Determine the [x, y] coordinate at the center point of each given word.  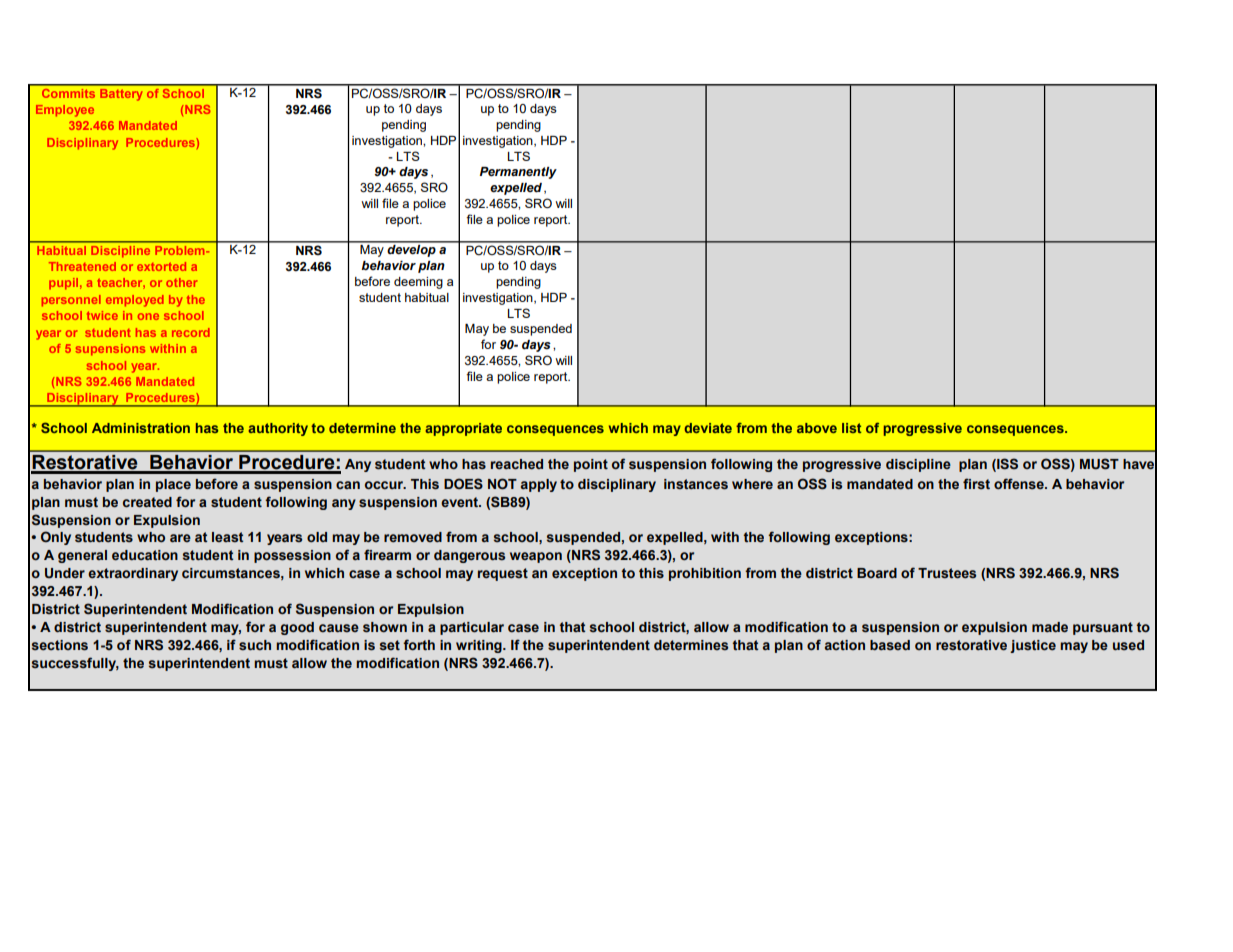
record [191, 332]
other [182, 282]
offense [1020, 484]
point [591, 465]
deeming [418, 283]
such [255, 645]
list [852, 428]
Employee [65, 111]
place [173, 485]
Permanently [518, 173]
